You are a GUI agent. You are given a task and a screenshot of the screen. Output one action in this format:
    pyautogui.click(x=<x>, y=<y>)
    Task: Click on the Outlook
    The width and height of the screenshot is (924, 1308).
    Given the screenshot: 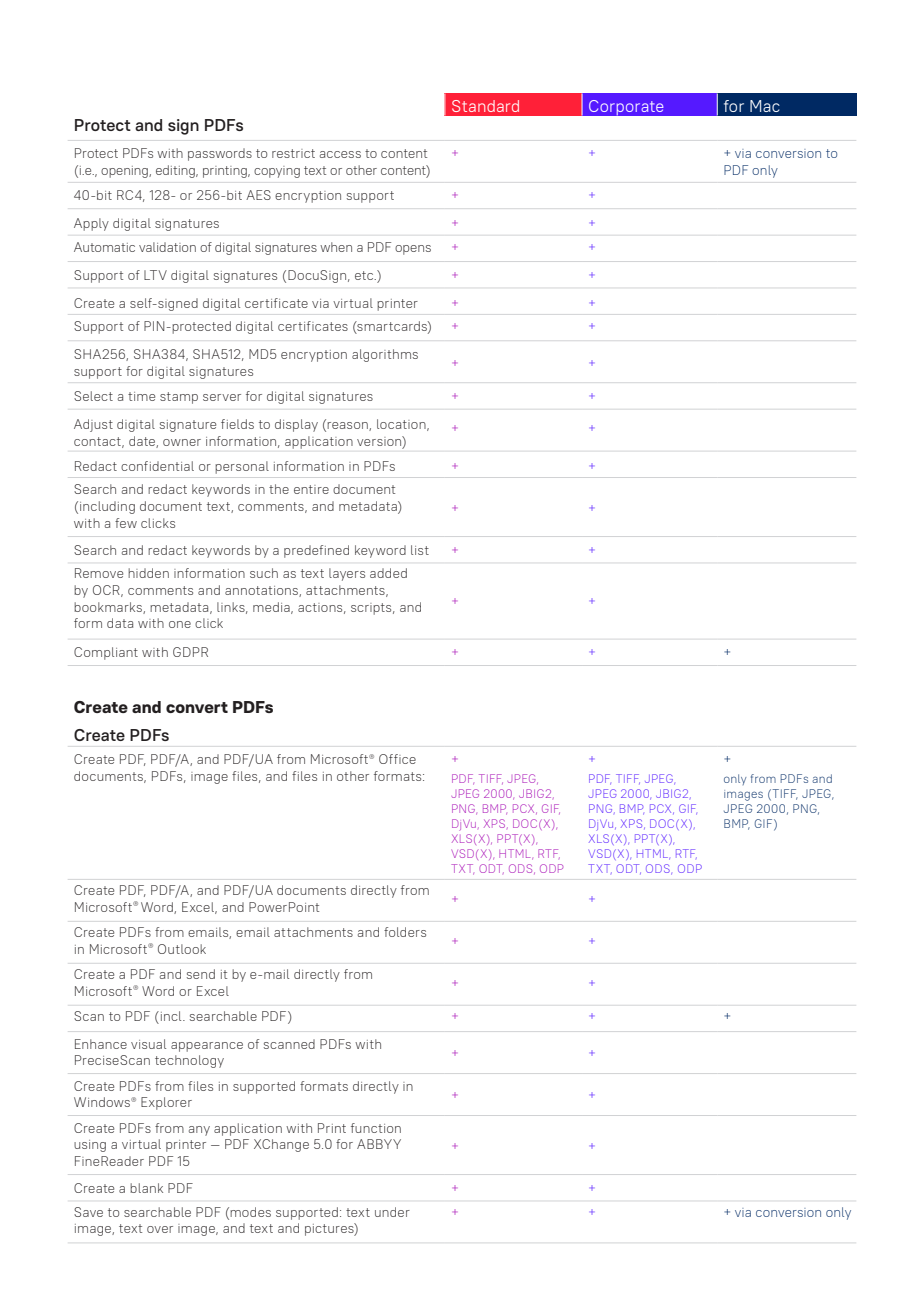 What is the action you would take?
    pyautogui.click(x=182, y=949)
